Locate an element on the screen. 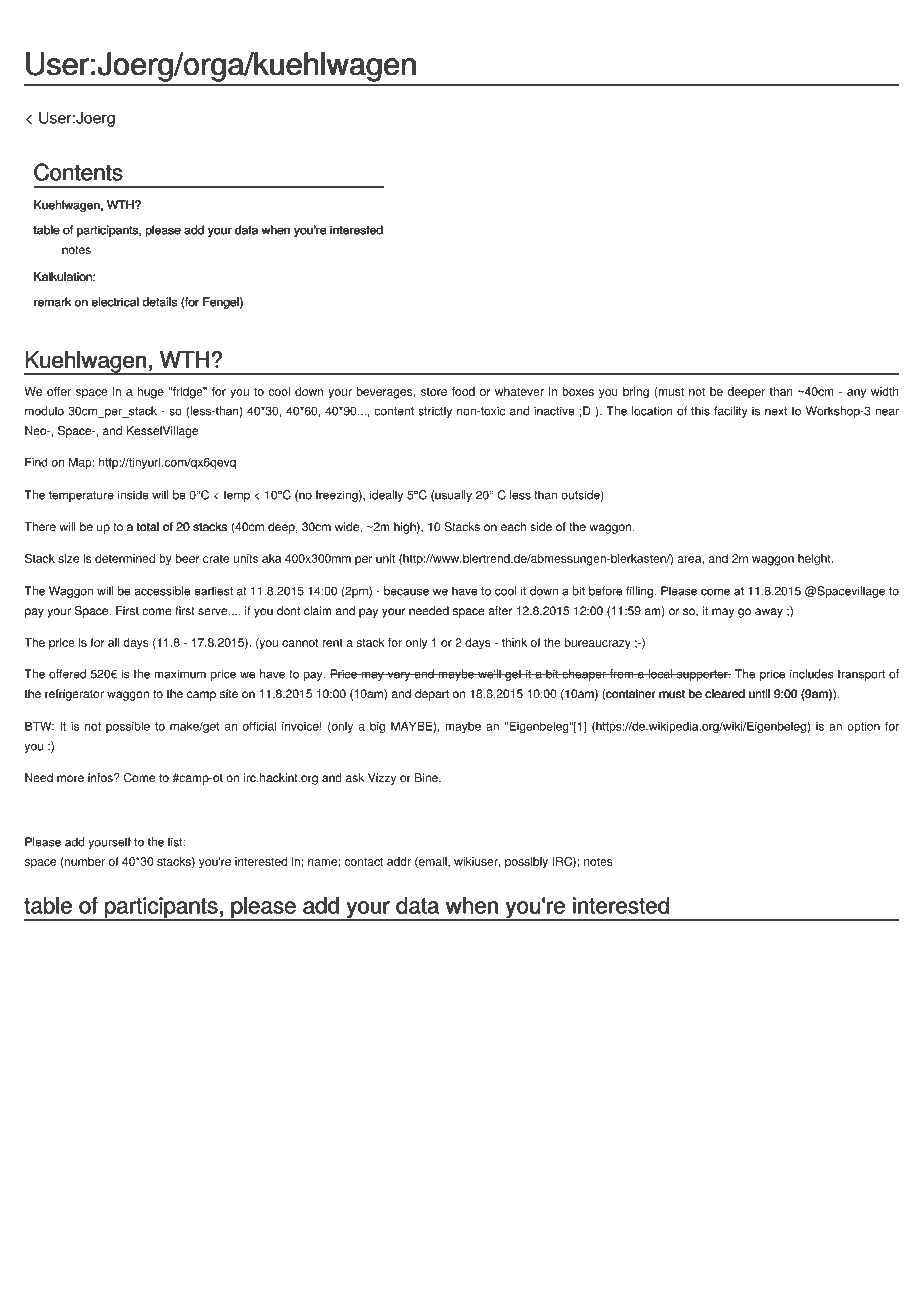 Image resolution: width=924 pixels, height=1308 pixels. maximum is located at coordinates (180, 674).
